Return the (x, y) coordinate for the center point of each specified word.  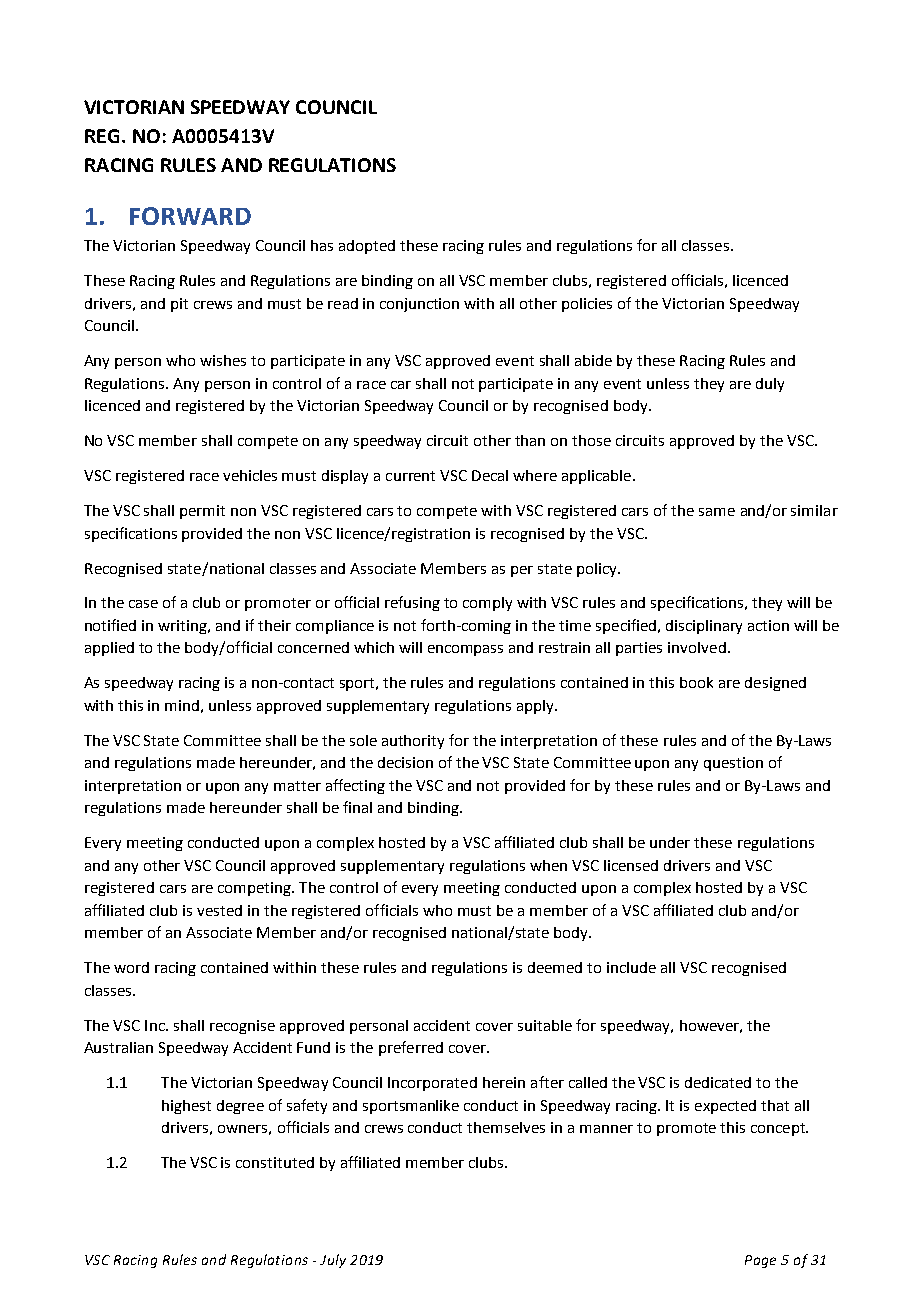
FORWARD (190, 216)
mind (182, 705)
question (733, 764)
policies (587, 305)
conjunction (419, 305)
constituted (275, 1162)
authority (413, 742)
